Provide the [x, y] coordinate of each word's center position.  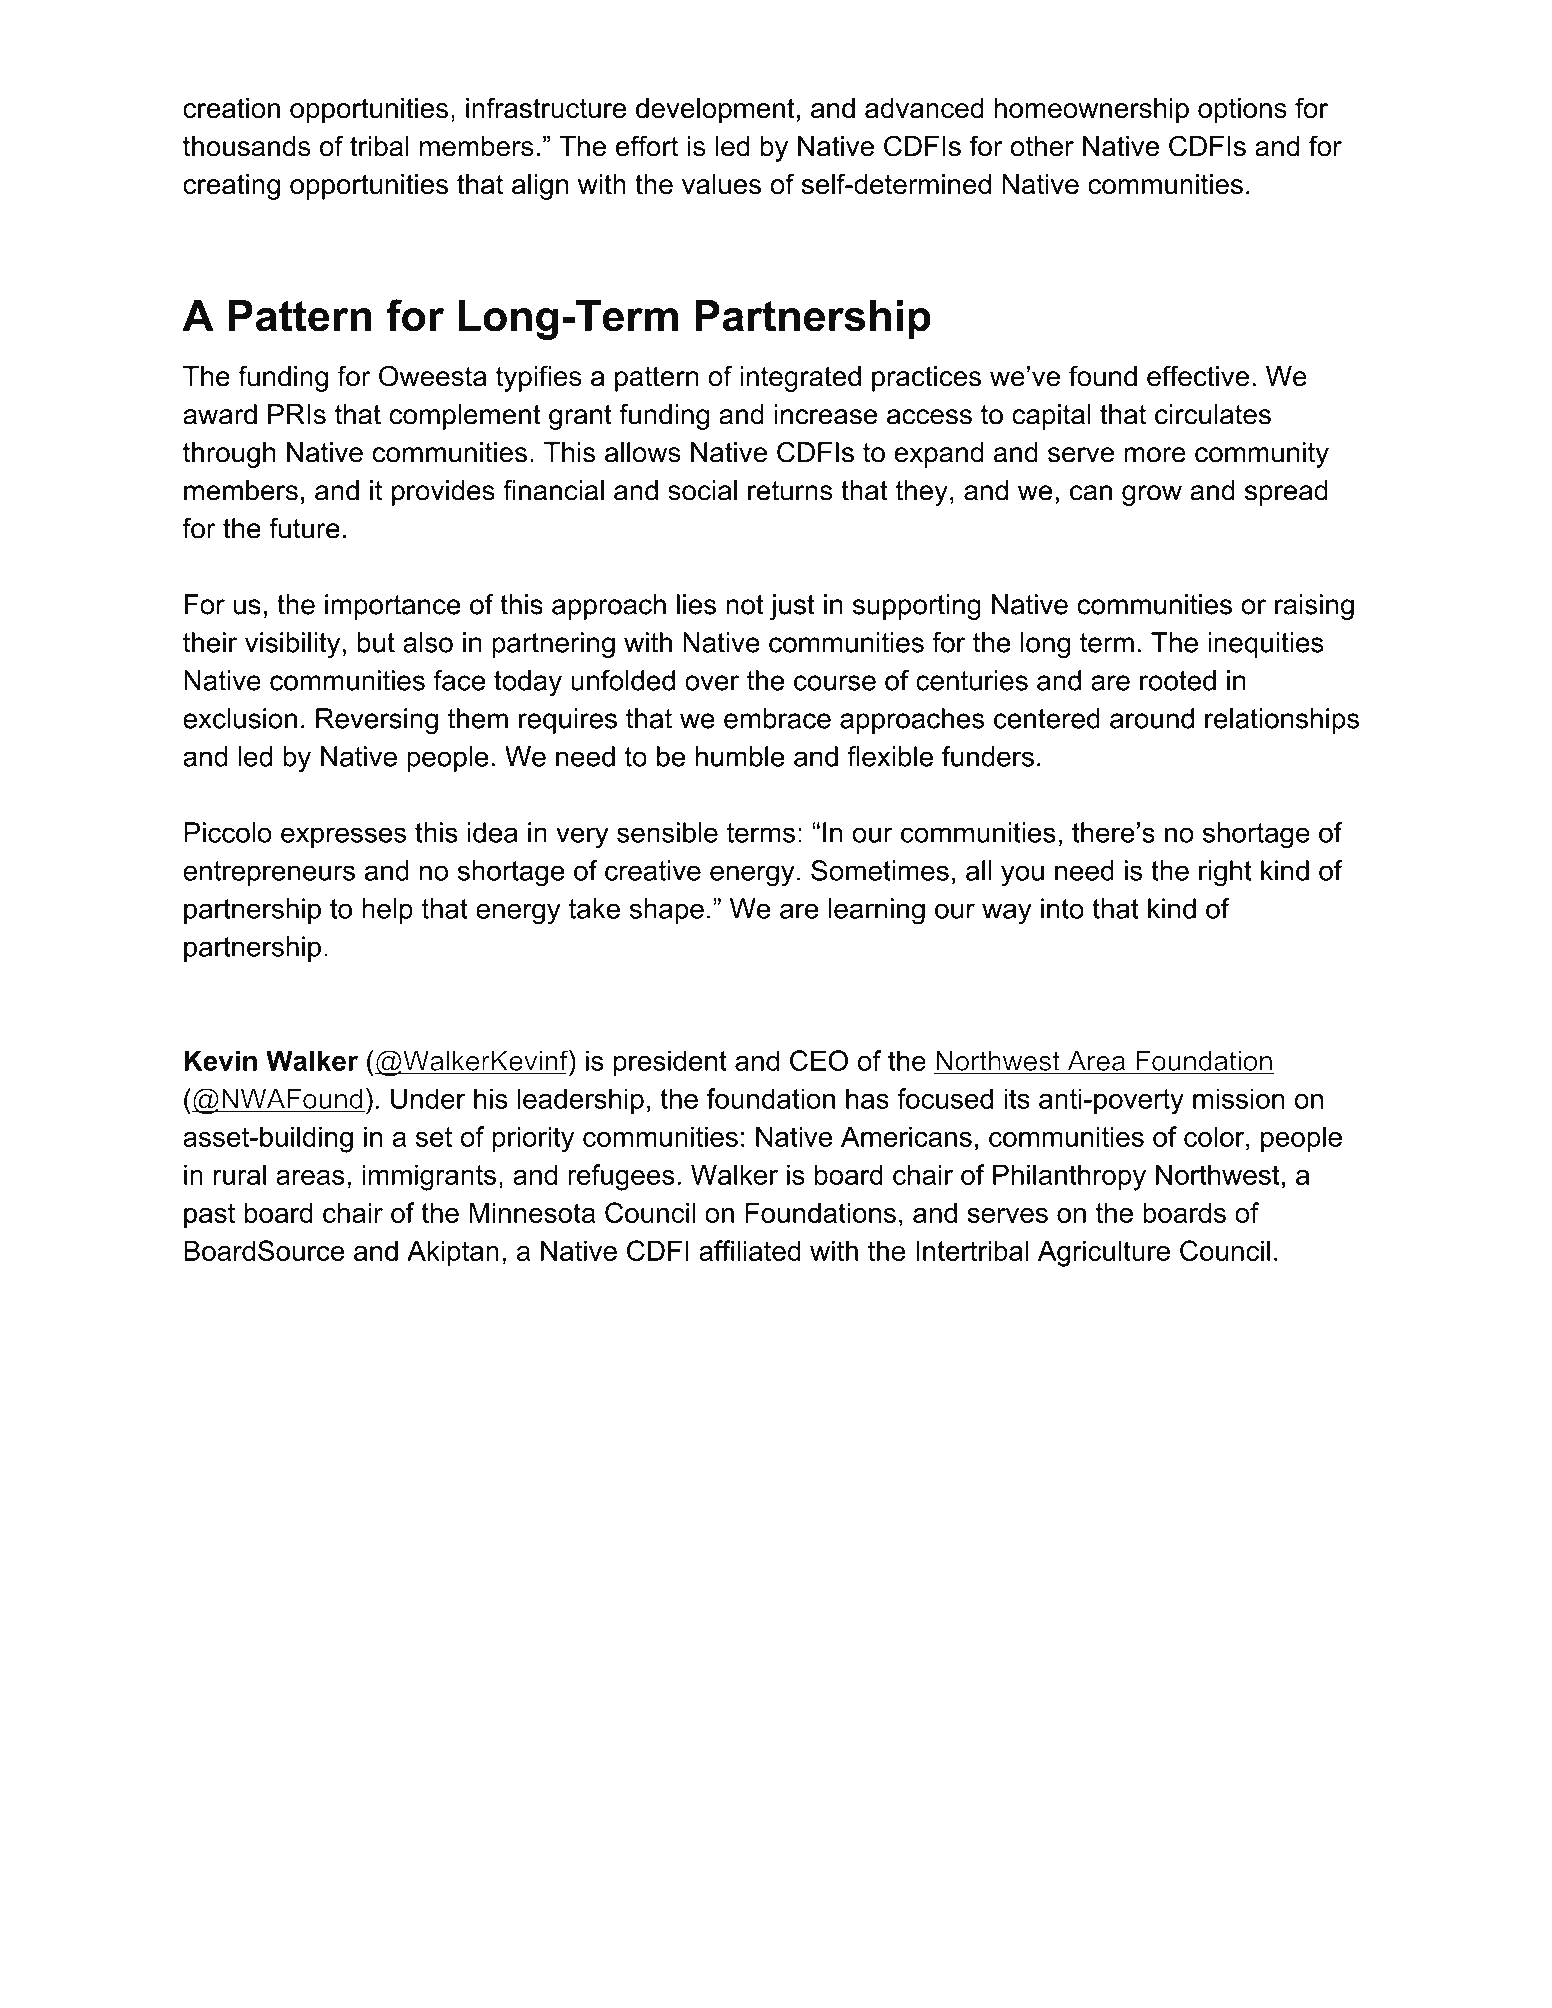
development [715, 111]
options [1242, 111]
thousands [246, 146]
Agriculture [1104, 1253]
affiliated [750, 1250]
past [209, 1216]
